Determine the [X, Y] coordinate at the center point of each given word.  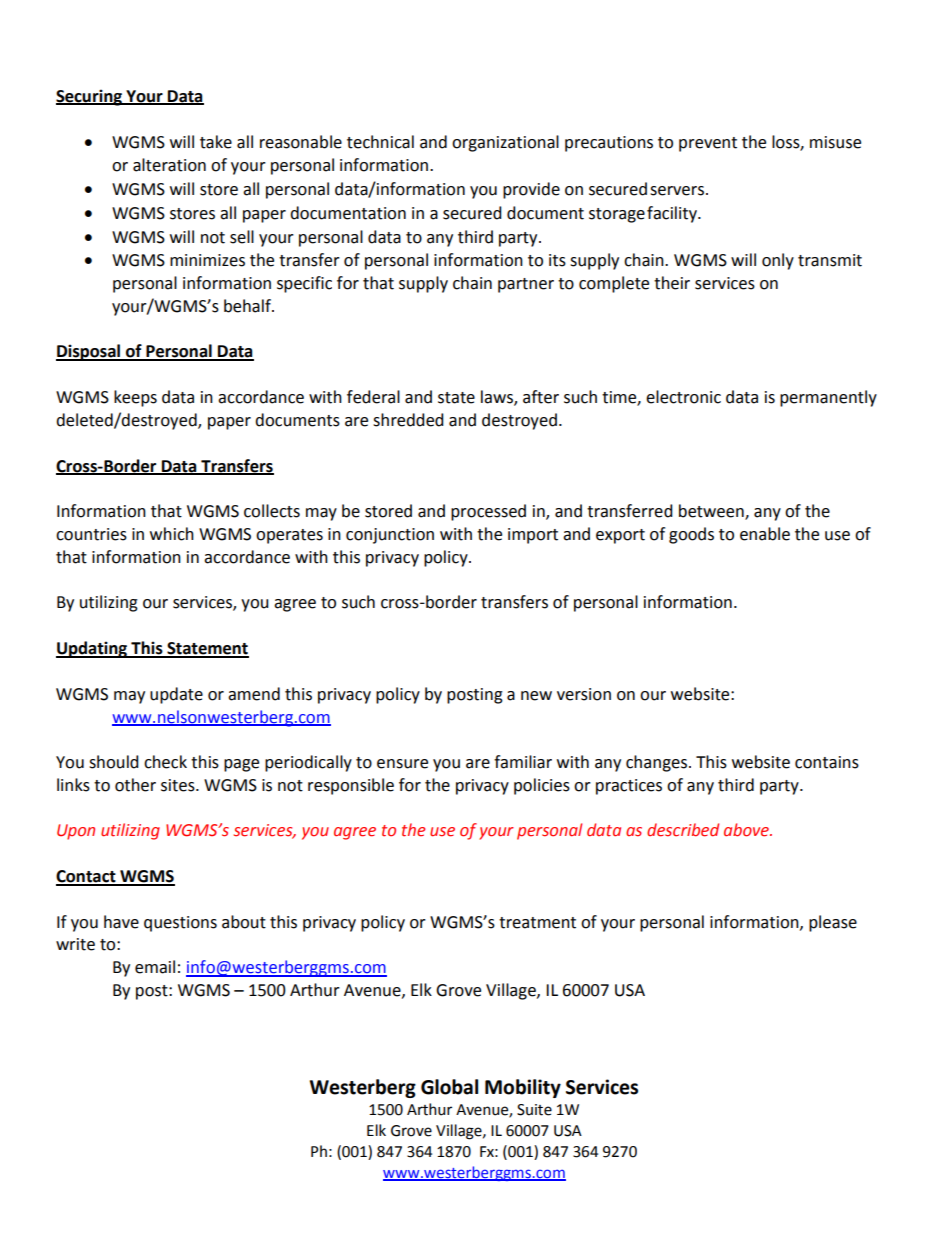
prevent [708, 144]
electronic [683, 397]
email [155, 967]
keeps [135, 398]
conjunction [390, 536]
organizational [505, 143]
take [216, 142]
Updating [93, 649]
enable [765, 534]
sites [179, 785]
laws [498, 398]
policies [542, 786]
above [748, 830]
